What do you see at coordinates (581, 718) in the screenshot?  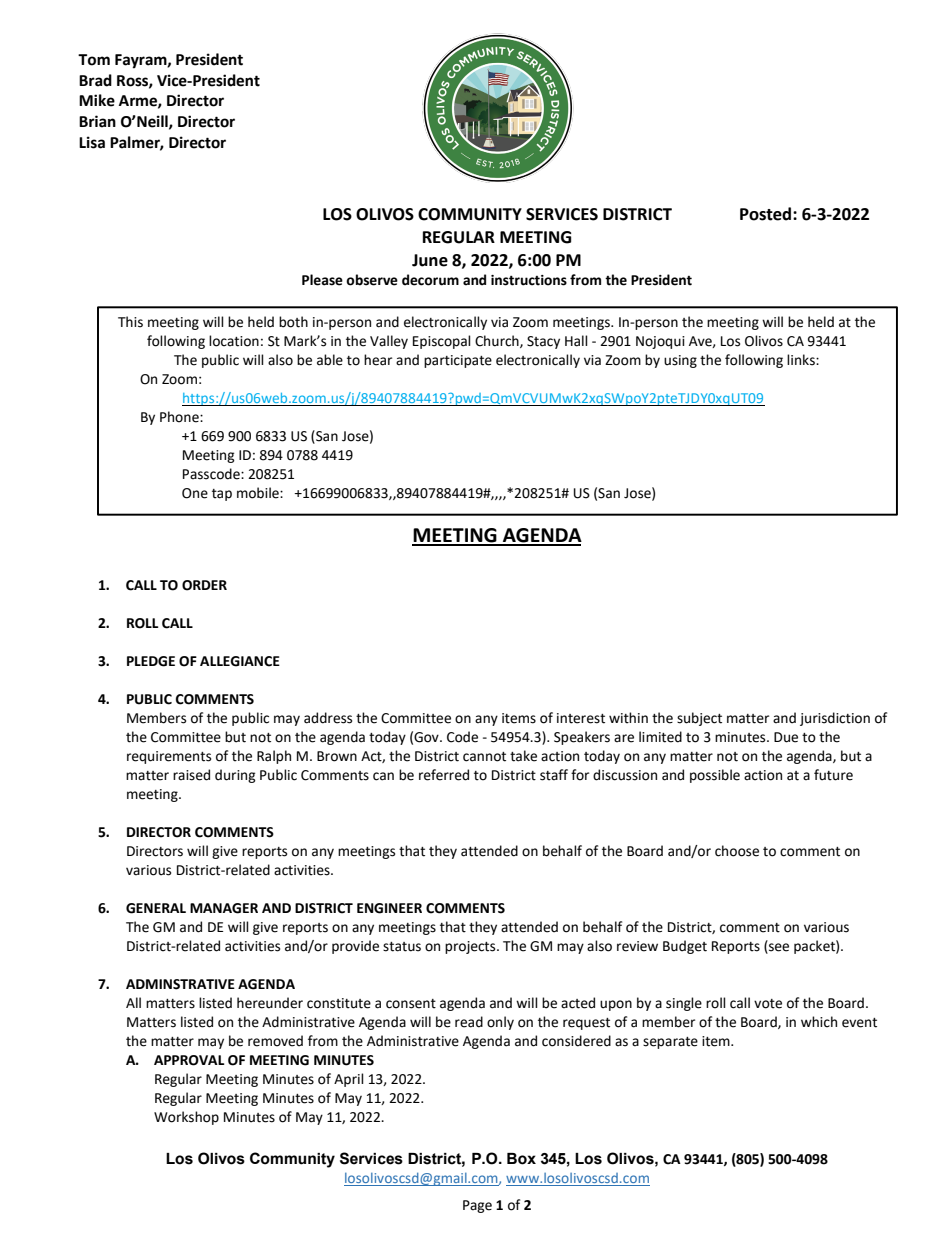 I see `interest` at bounding box center [581, 718].
